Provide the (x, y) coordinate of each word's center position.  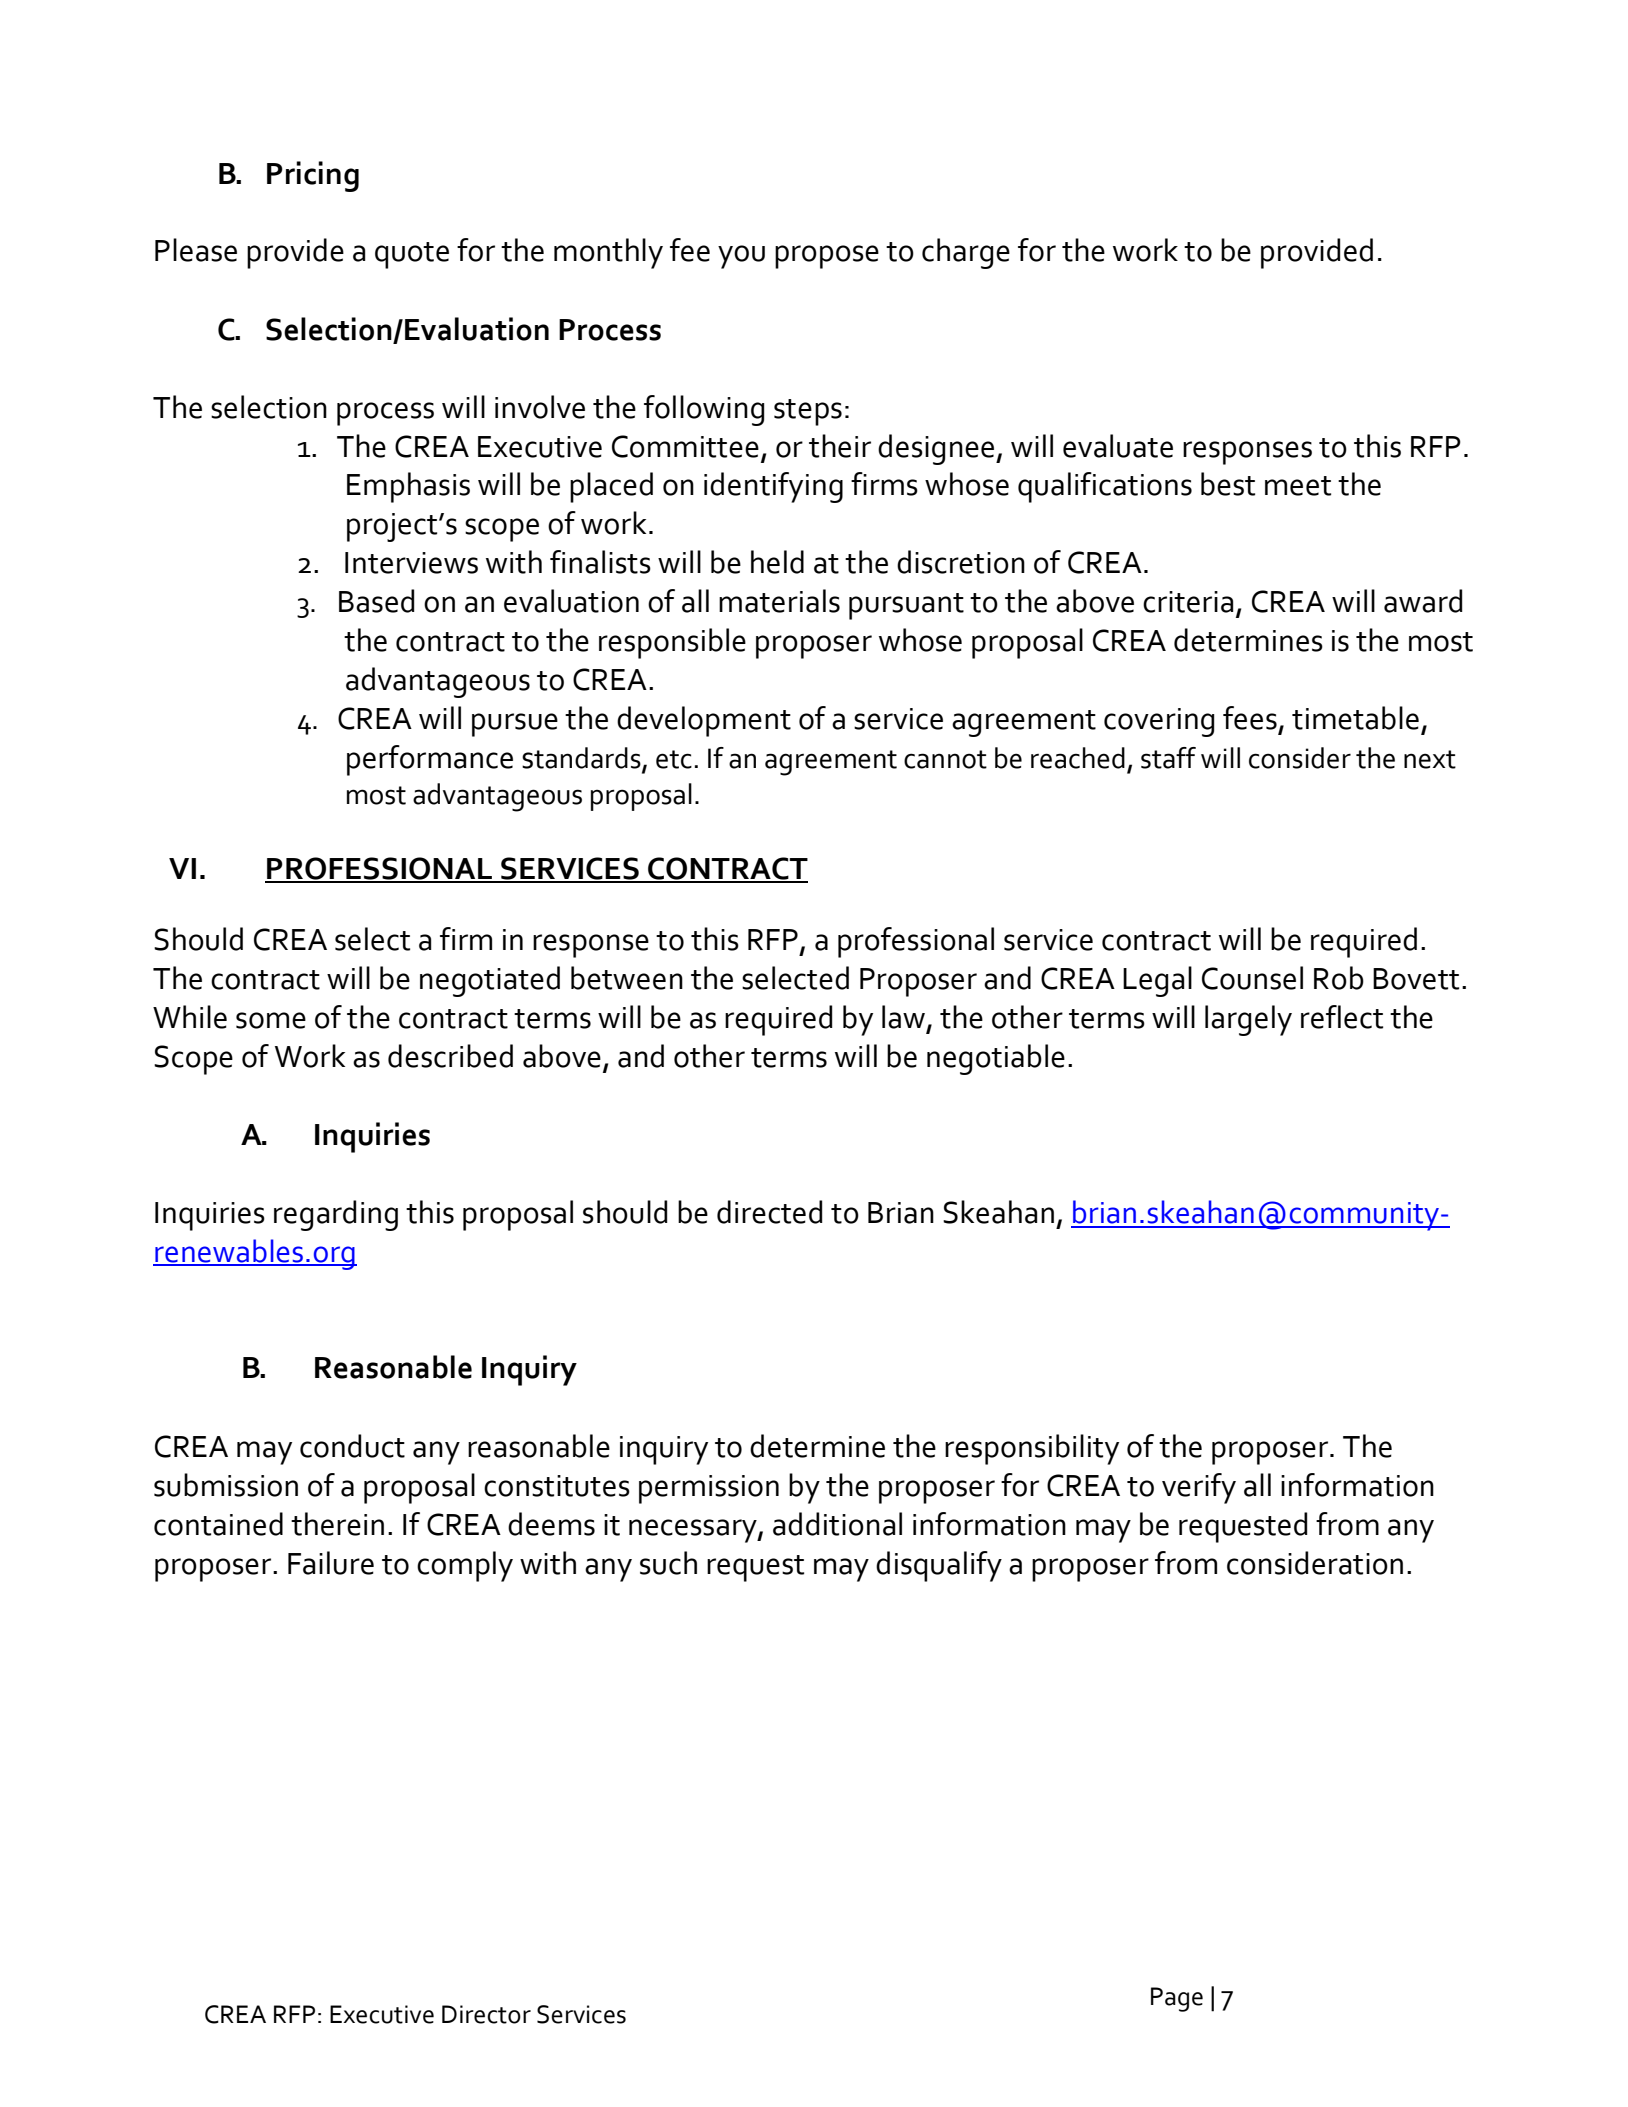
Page (1177, 1999)
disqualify (939, 1566)
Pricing (313, 176)
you (741, 257)
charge (966, 253)
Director (486, 2014)
